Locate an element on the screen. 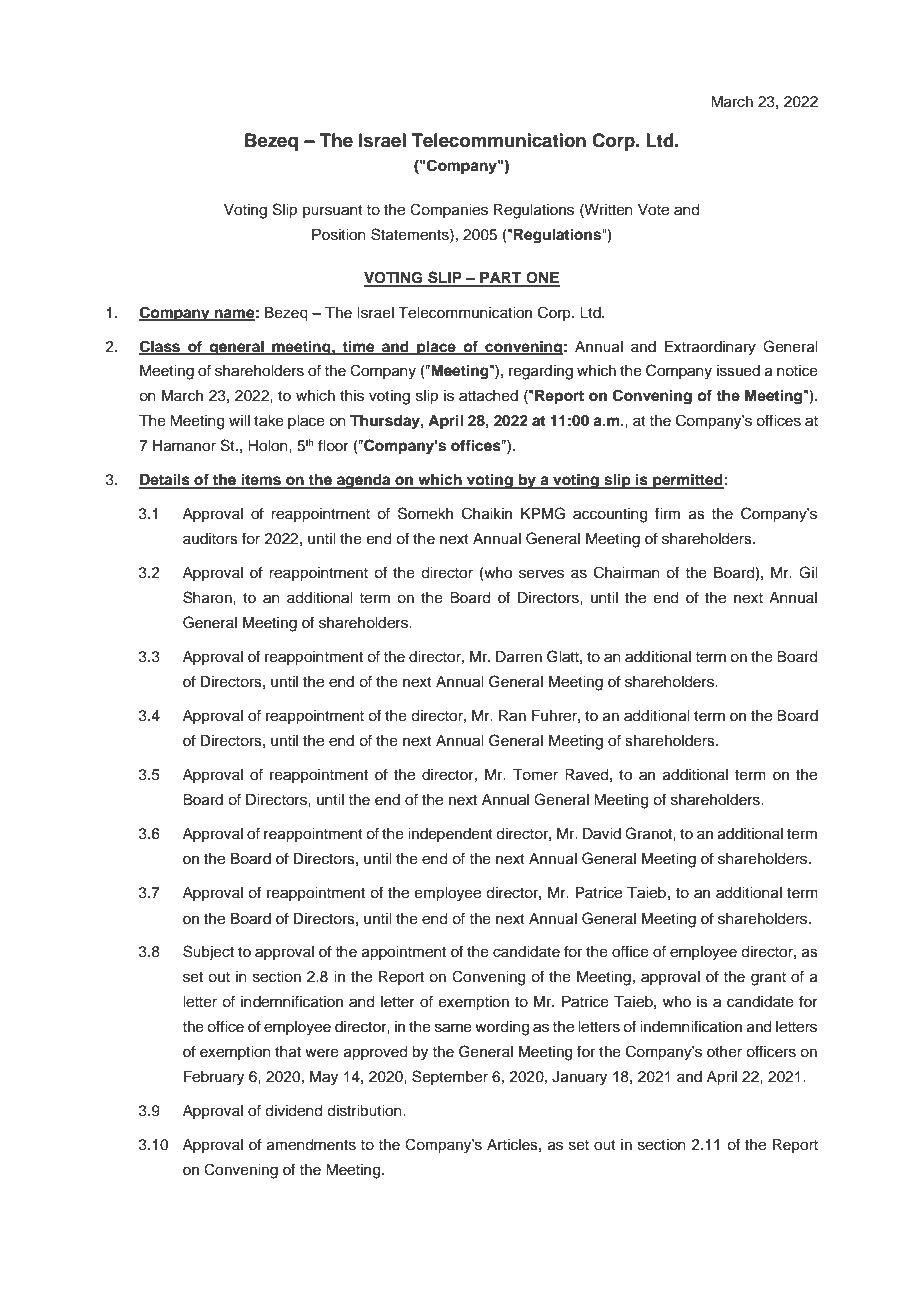 Image resolution: width=924 pixels, height=1308 pixels. Subject is located at coordinates (208, 953).
